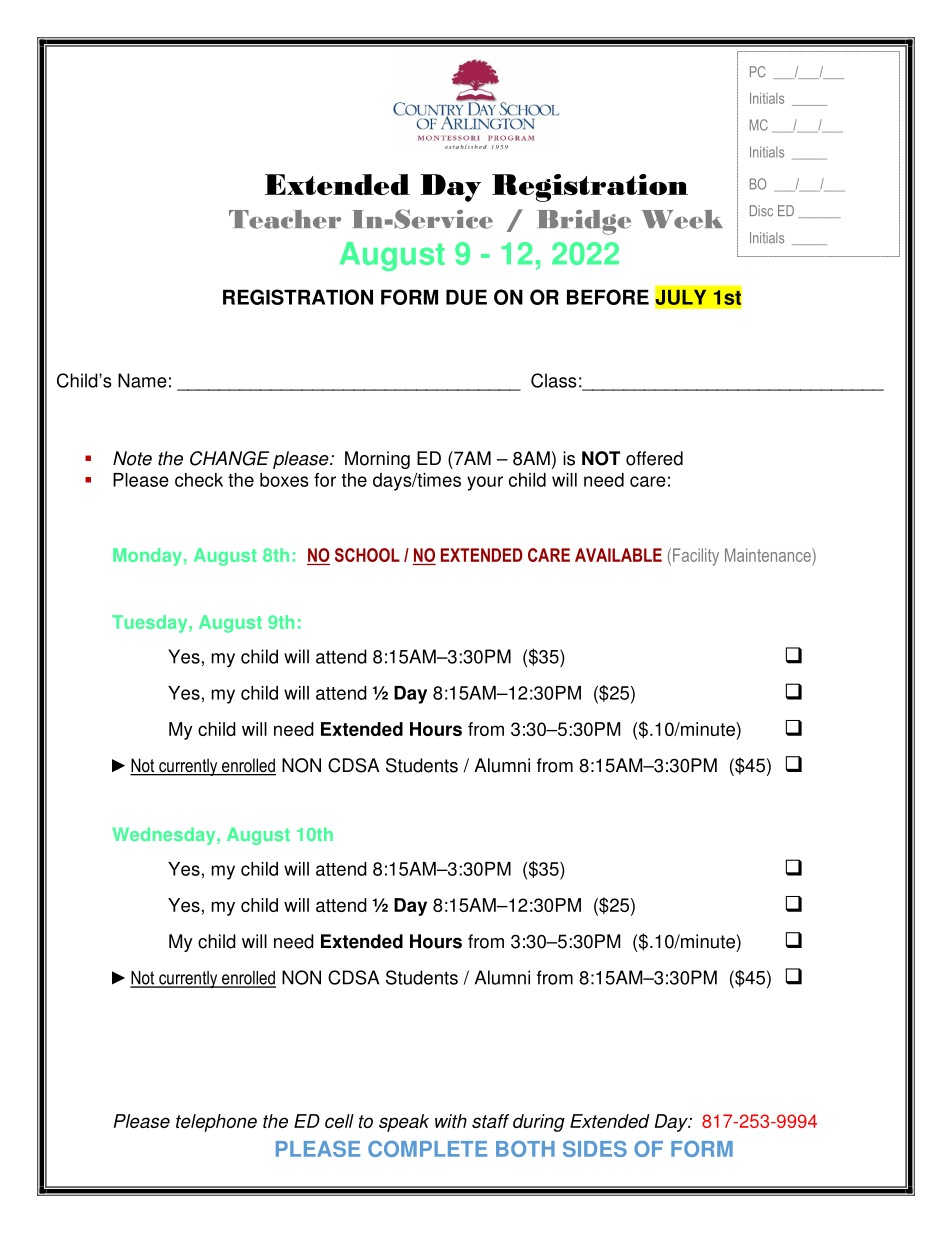 The image size is (952, 1233). I want to click on DUE, so click(466, 297).
